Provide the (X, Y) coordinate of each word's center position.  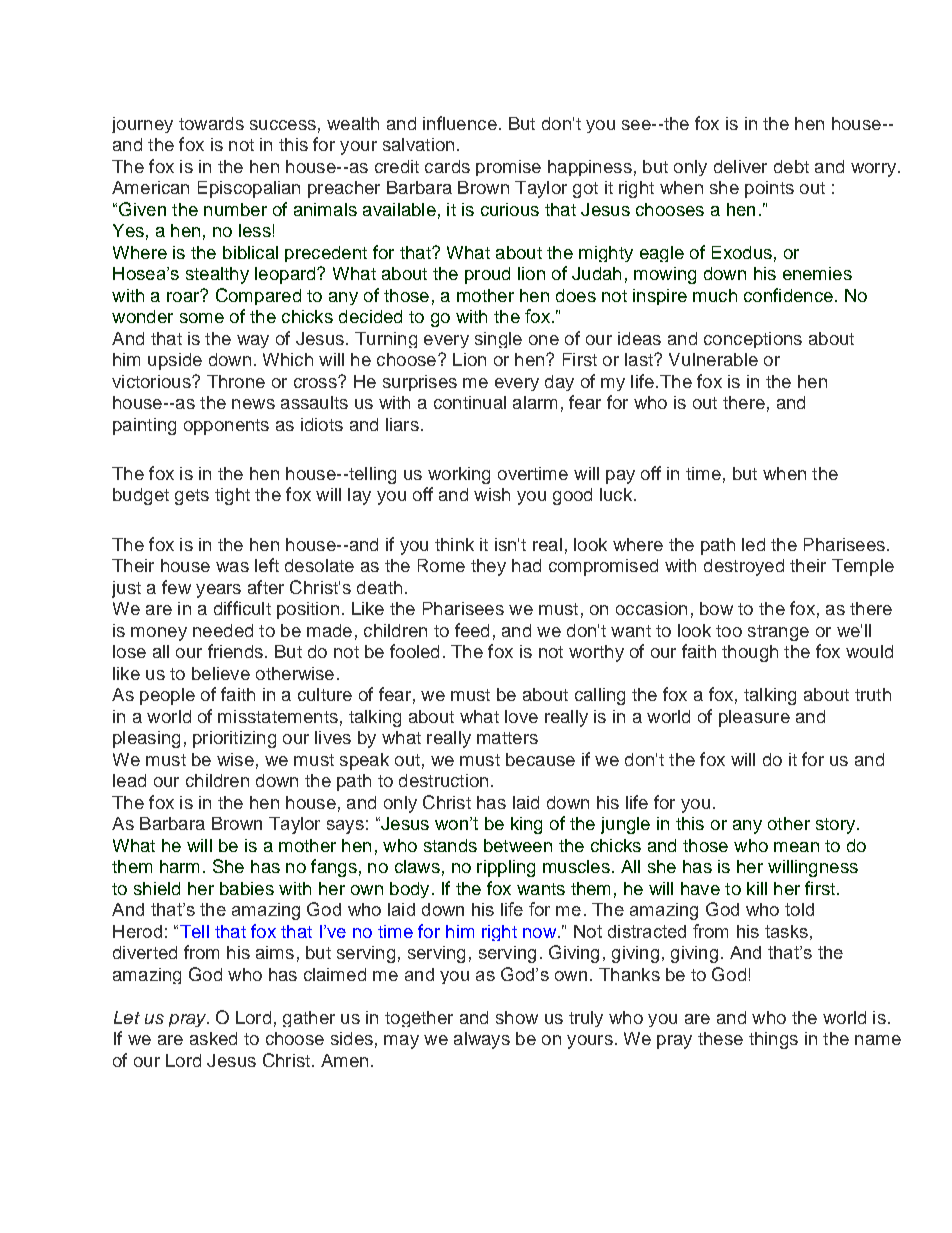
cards (447, 166)
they (488, 567)
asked (213, 1038)
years (218, 591)
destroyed (744, 567)
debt (791, 166)
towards (211, 123)
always (482, 1040)
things (773, 1040)
